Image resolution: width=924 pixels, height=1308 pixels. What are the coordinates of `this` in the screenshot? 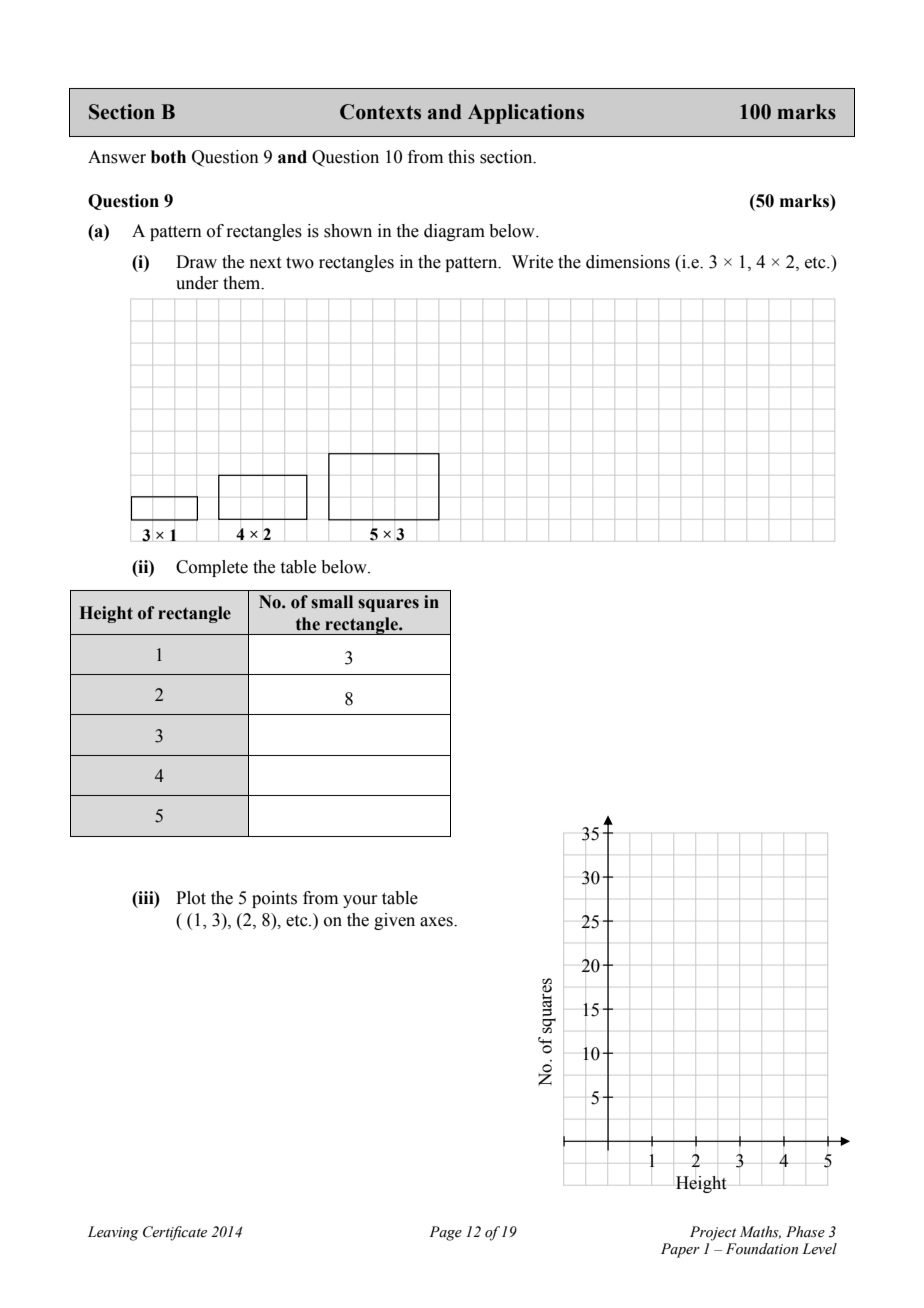 It's located at (461, 157).
